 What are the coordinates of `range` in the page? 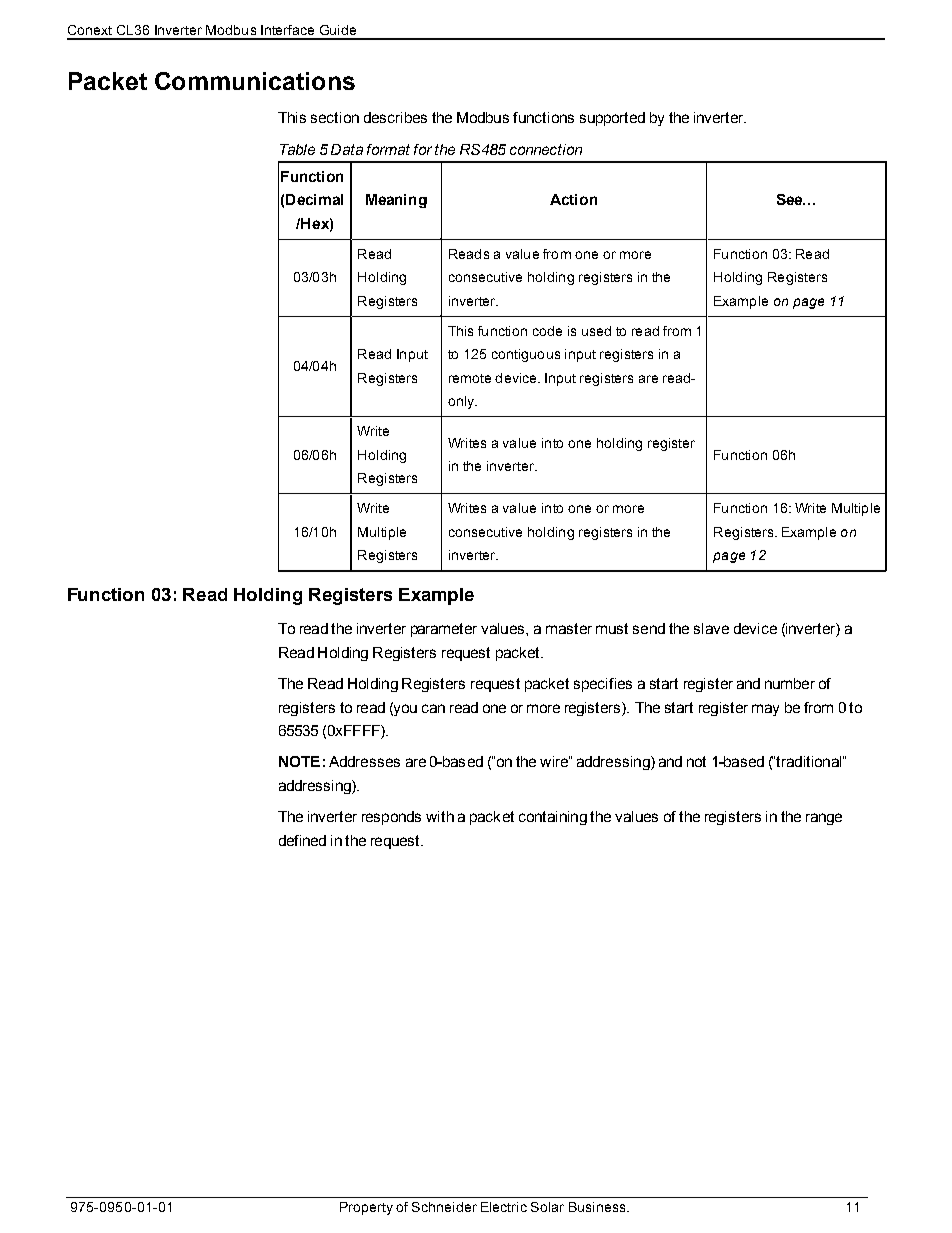 It's located at (824, 819).
